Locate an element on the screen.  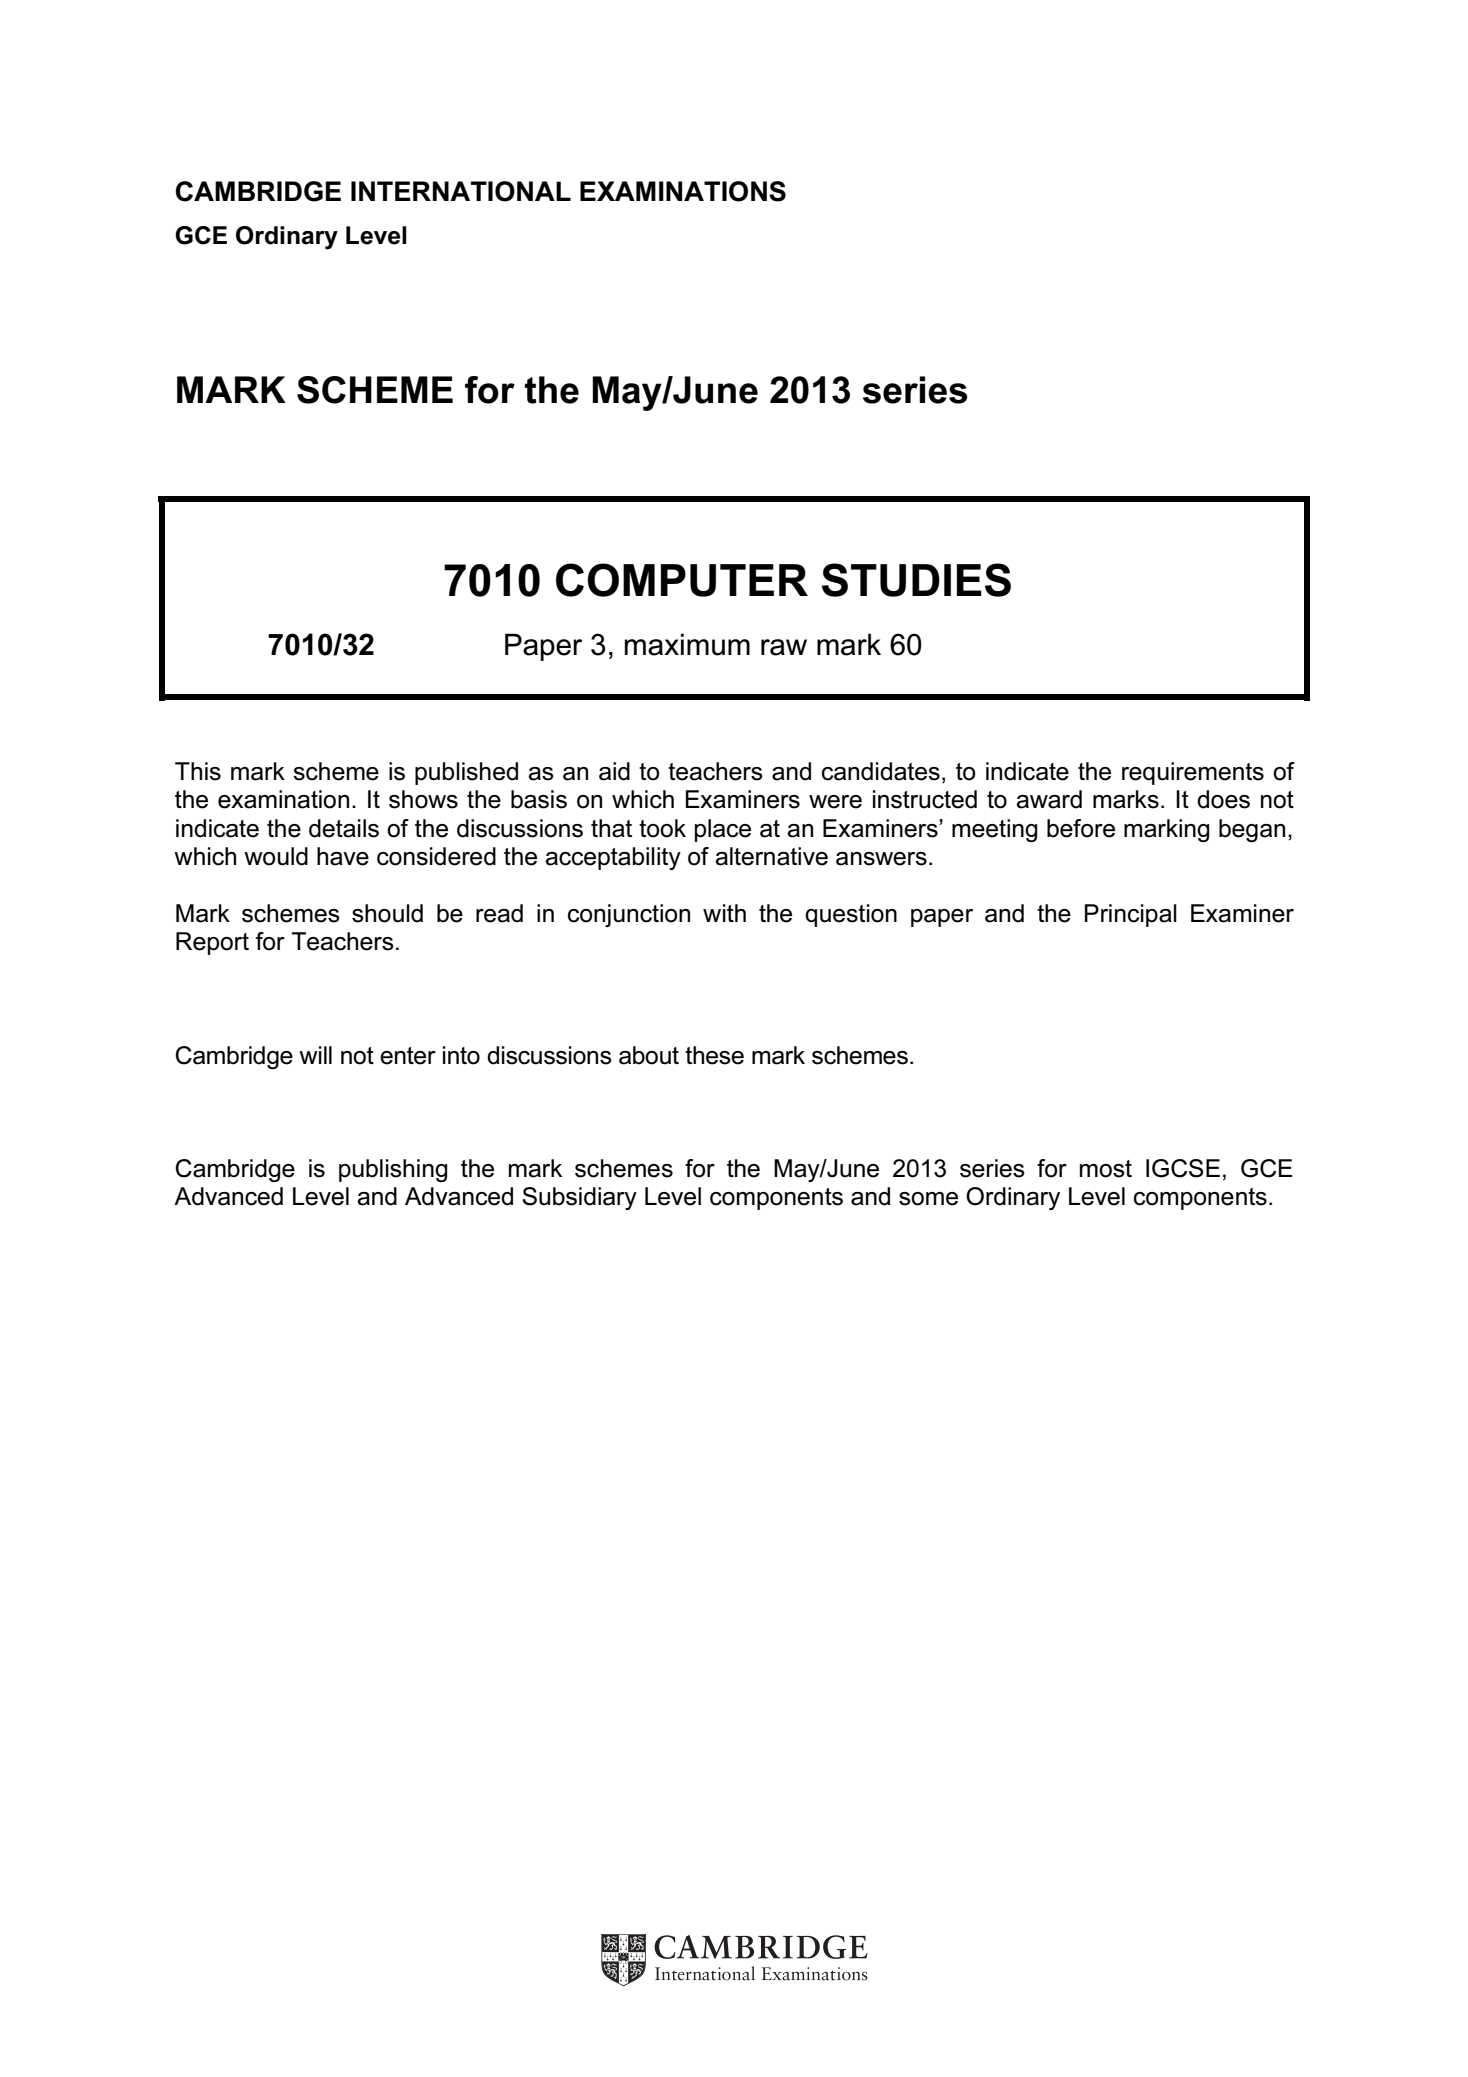
This is located at coordinates (198, 771).
